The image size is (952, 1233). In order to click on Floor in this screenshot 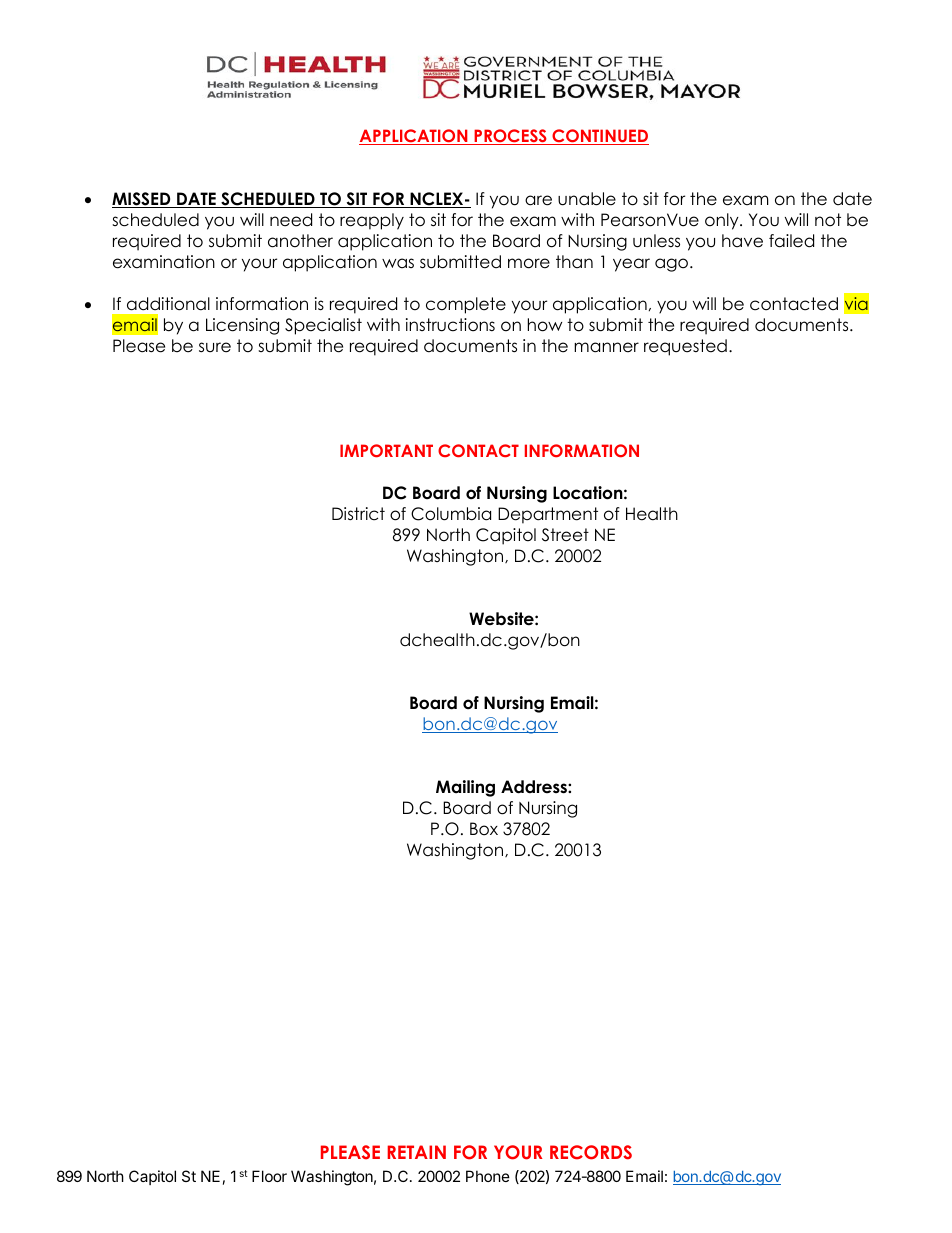, I will do `click(269, 1176)`.
